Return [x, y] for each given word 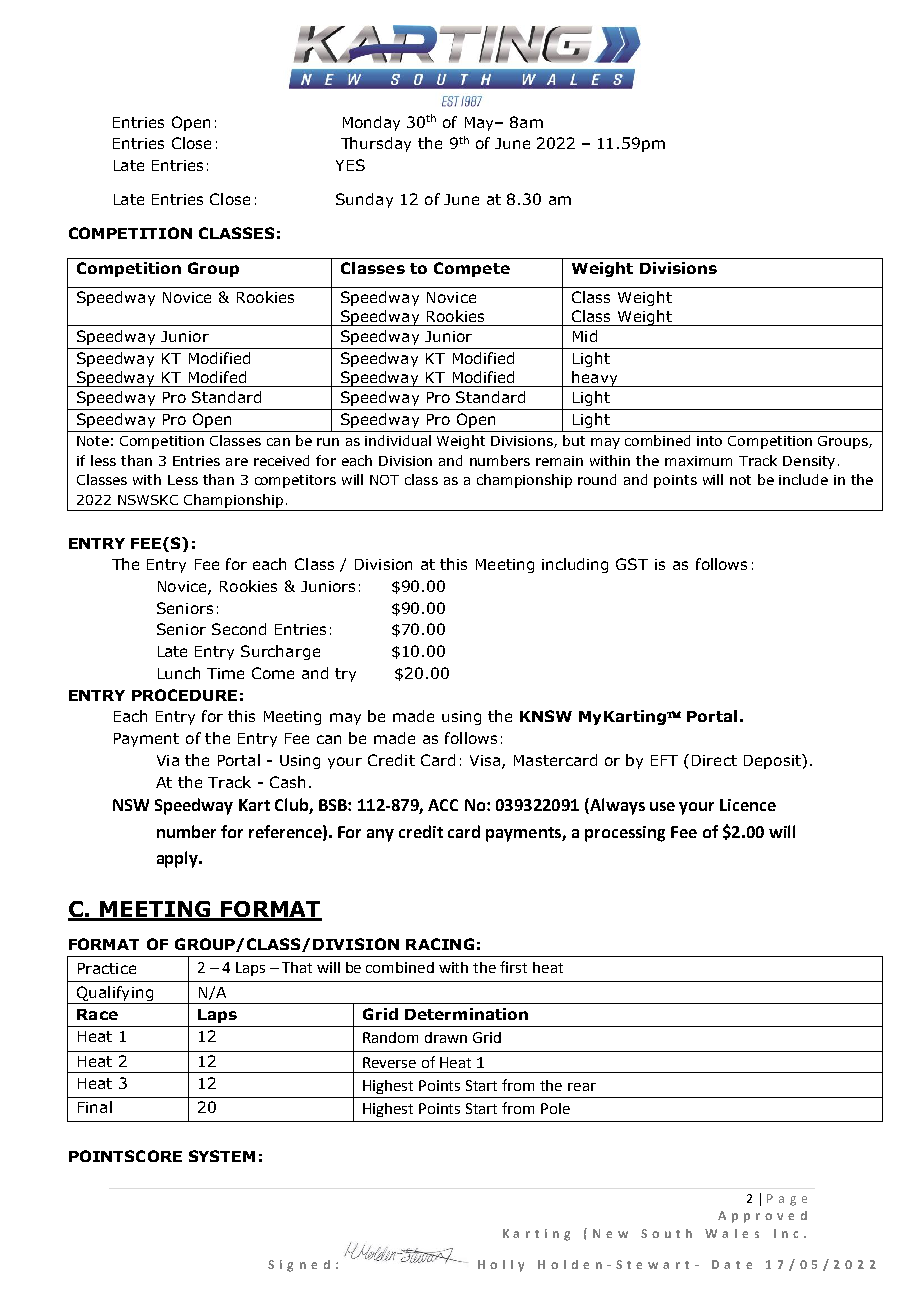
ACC [443, 805]
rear [582, 1087]
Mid [585, 336]
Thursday [376, 144]
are [237, 462]
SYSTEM [222, 1156]
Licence [748, 805]
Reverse [389, 1062]
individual [398, 440]
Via [168, 760]
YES [350, 165]
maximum [698, 461]
